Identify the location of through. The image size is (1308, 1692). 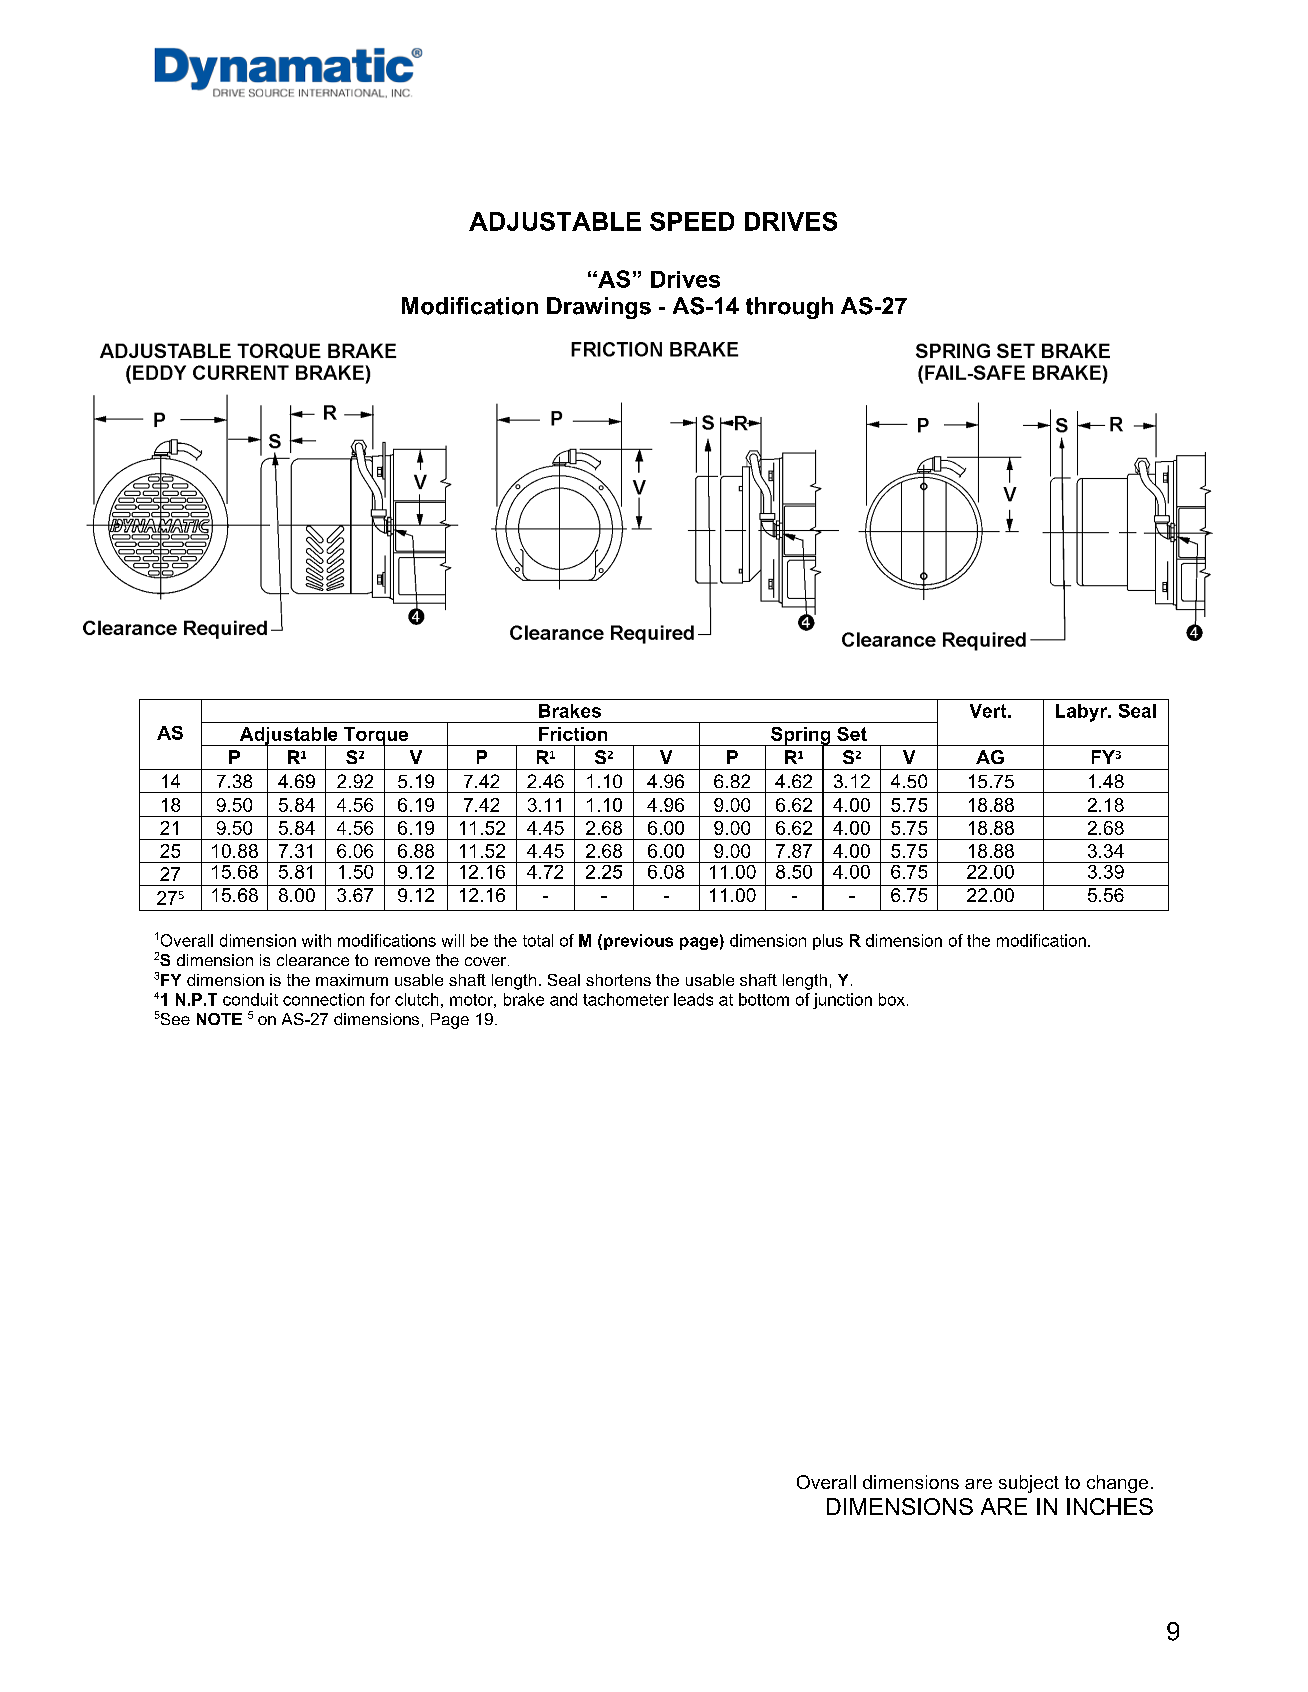
(789, 308).
